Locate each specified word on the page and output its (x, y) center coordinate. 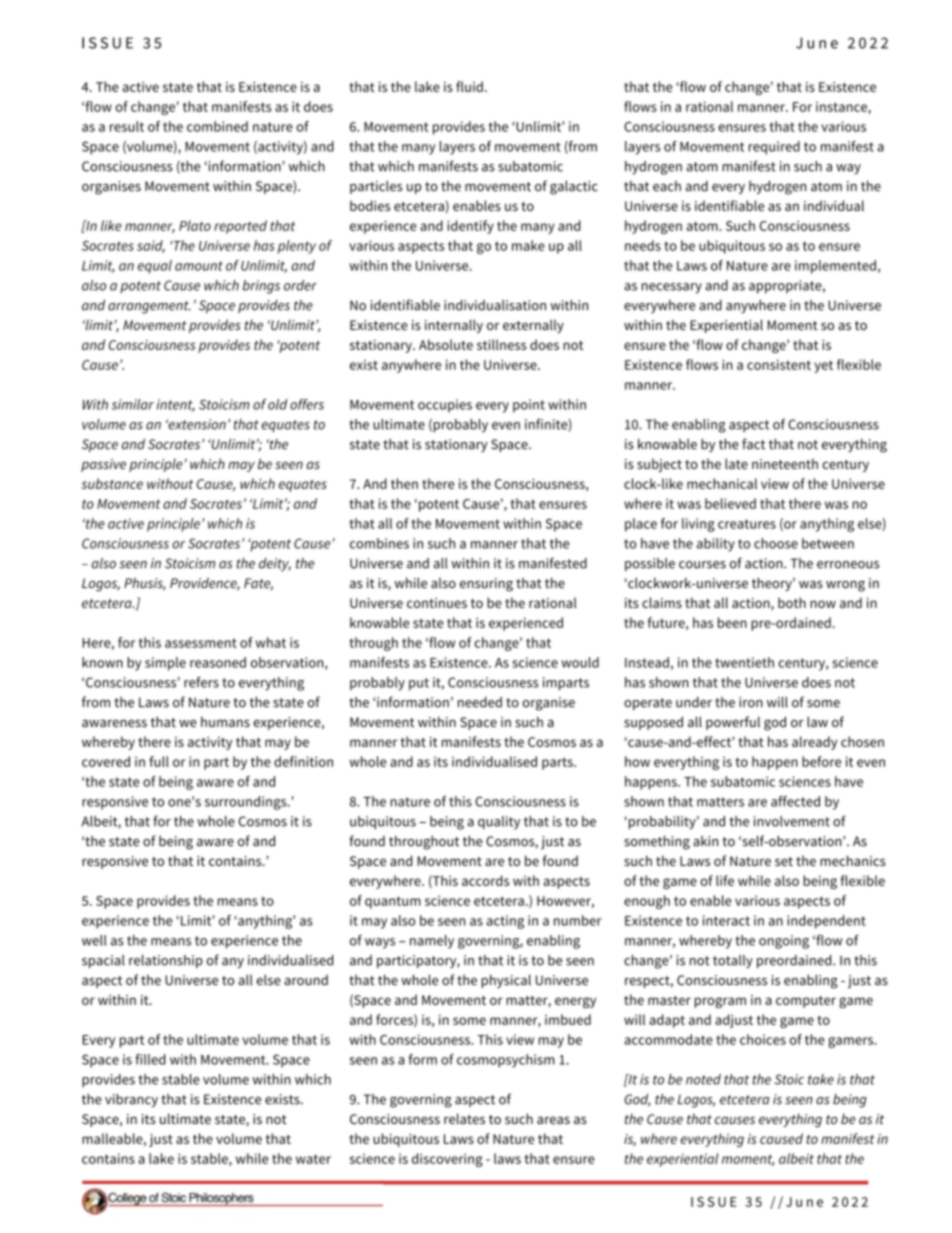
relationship (166, 961)
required (774, 148)
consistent (779, 364)
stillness (501, 344)
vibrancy (131, 1100)
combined (217, 126)
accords (485, 880)
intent (176, 405)
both (792, 602)
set (784, 861)
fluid (469, 86)
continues (437, 603)
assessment (201, 643)
